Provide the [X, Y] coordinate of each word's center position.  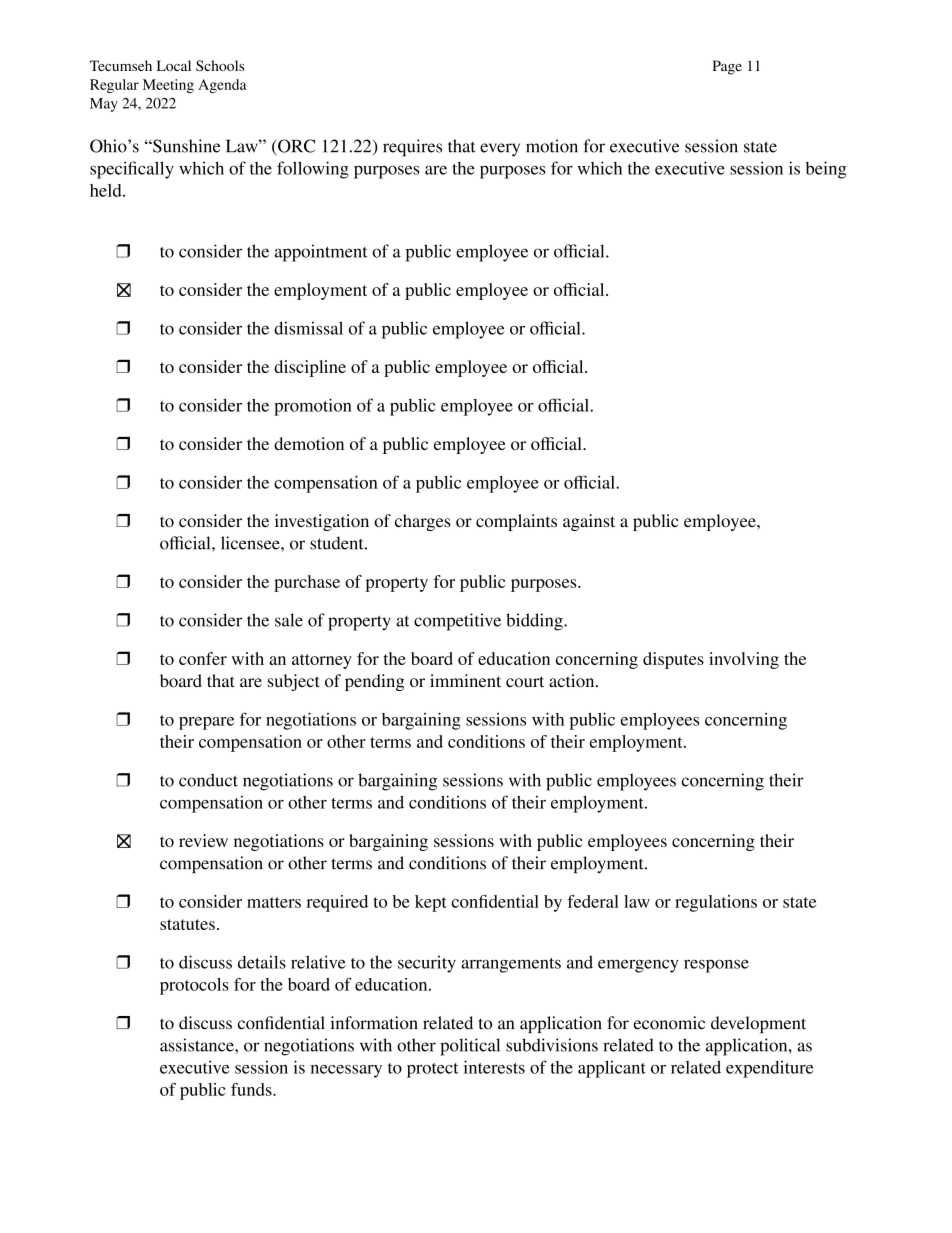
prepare [206, 723]
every [500, 150]
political [470, 1047]
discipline [310, 368]
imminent [465, 680]
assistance [198, 1045]
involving [744, 660]
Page [727, 67]
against [589, 522]
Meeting [168, 86]
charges [423, 522]
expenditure [769, 1069]
